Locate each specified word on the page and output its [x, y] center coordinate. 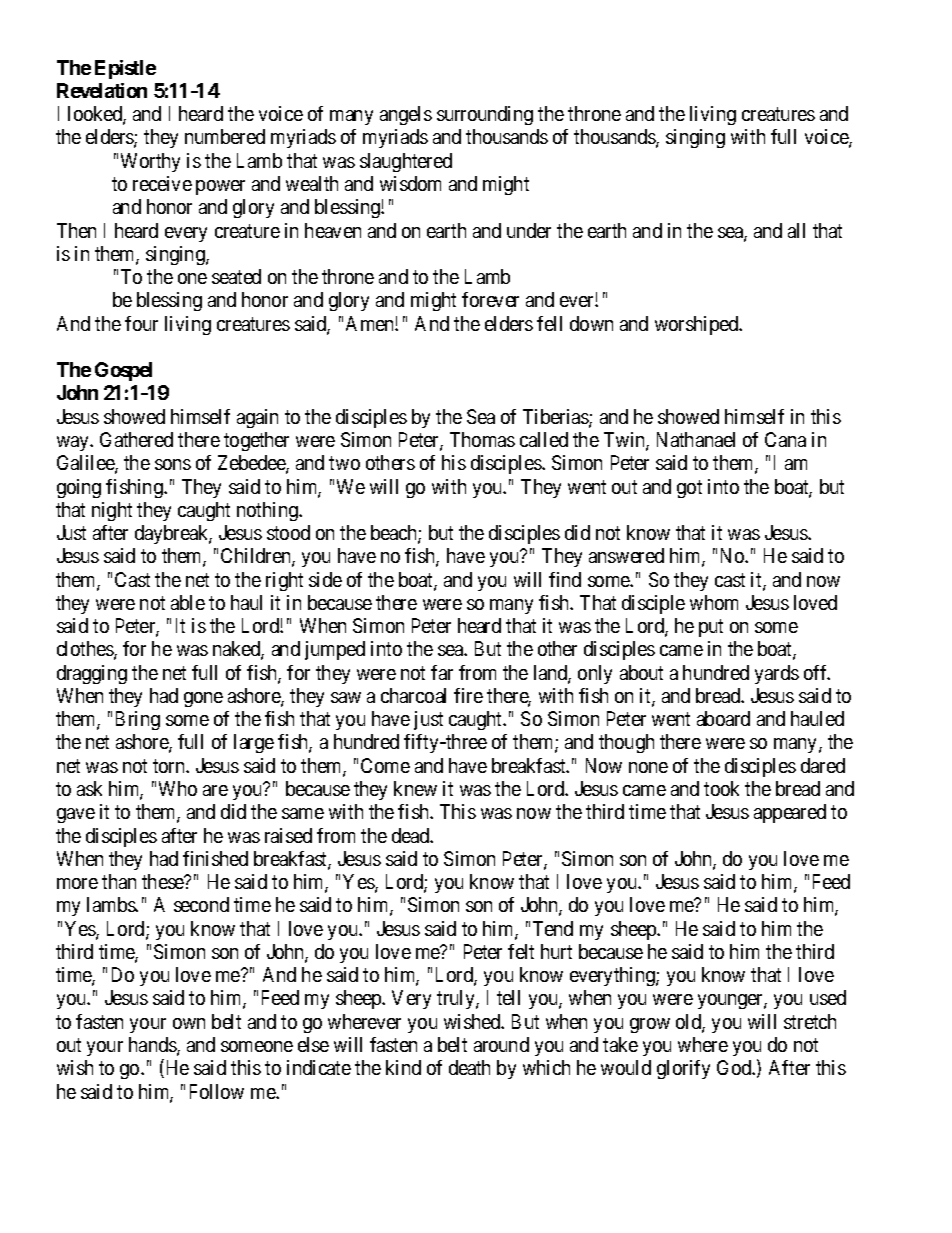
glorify [683, 1069]
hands [153, 1046]
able [188, 602]
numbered [225, 136]
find [565, 579]
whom [714, 602]
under [529, 230]
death [469, 1067]
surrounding [485, 115]
